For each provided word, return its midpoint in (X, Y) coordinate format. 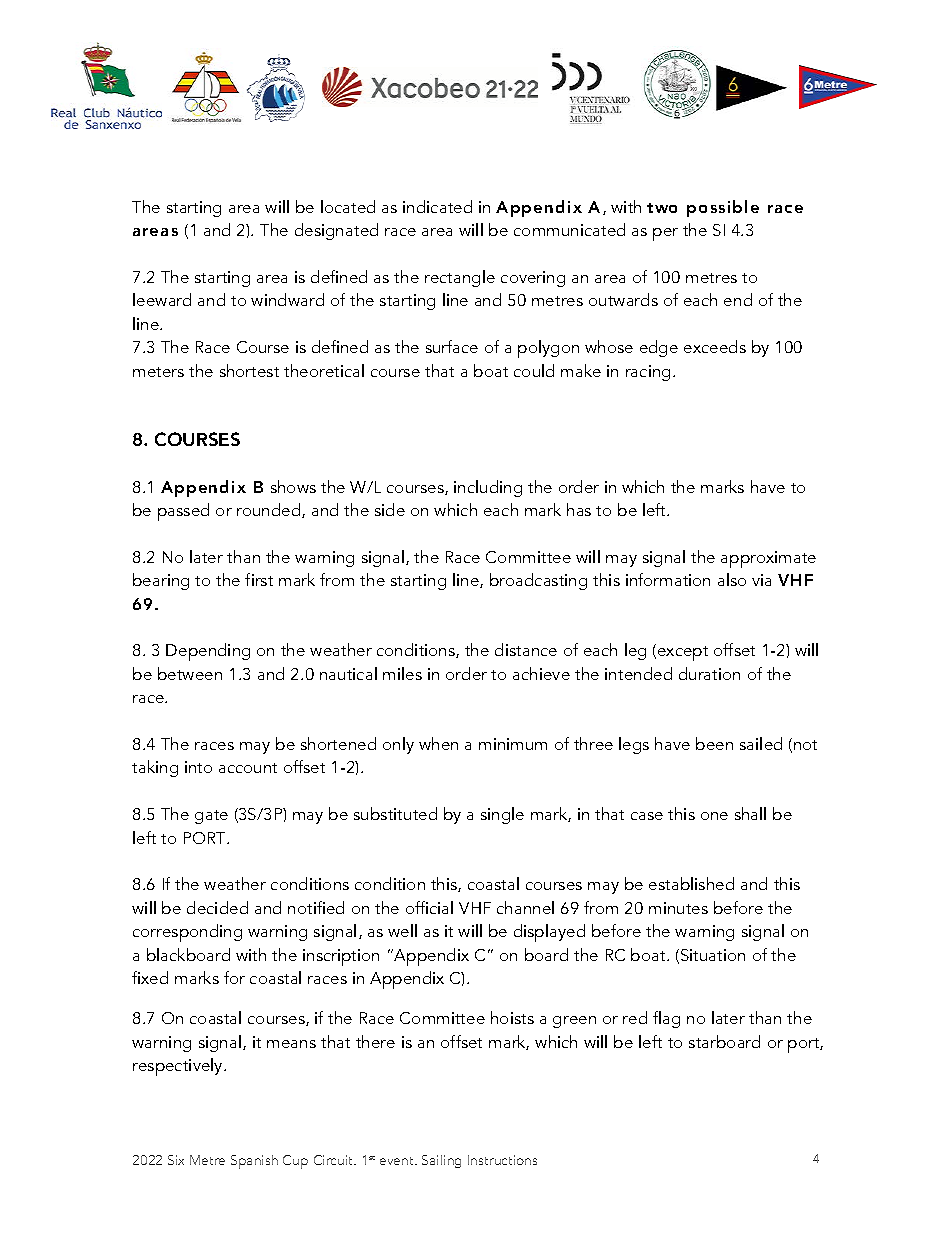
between (190, 673)
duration (709, 673)
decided (217, 907)
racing (648, 373)
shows (293, 486)
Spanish (254, 1162)
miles (402, 673)
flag (666, 1019)
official (429, 907)
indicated (437, 206)
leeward (162, 299)
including (488, 488)
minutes (678, 908)
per (665, 234)
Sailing (441, 1161)
